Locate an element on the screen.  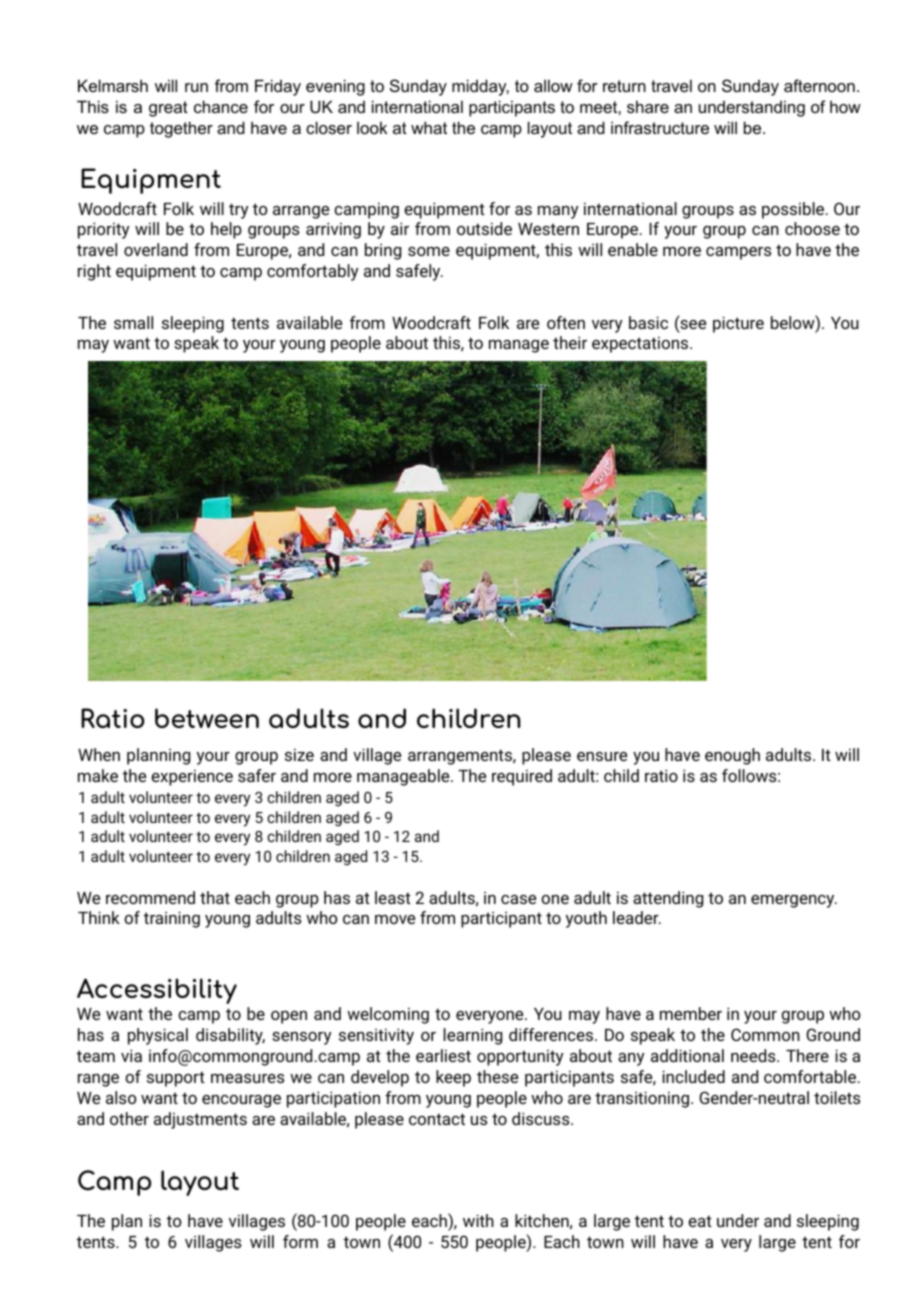
what is located at coordinates (429, 127).
